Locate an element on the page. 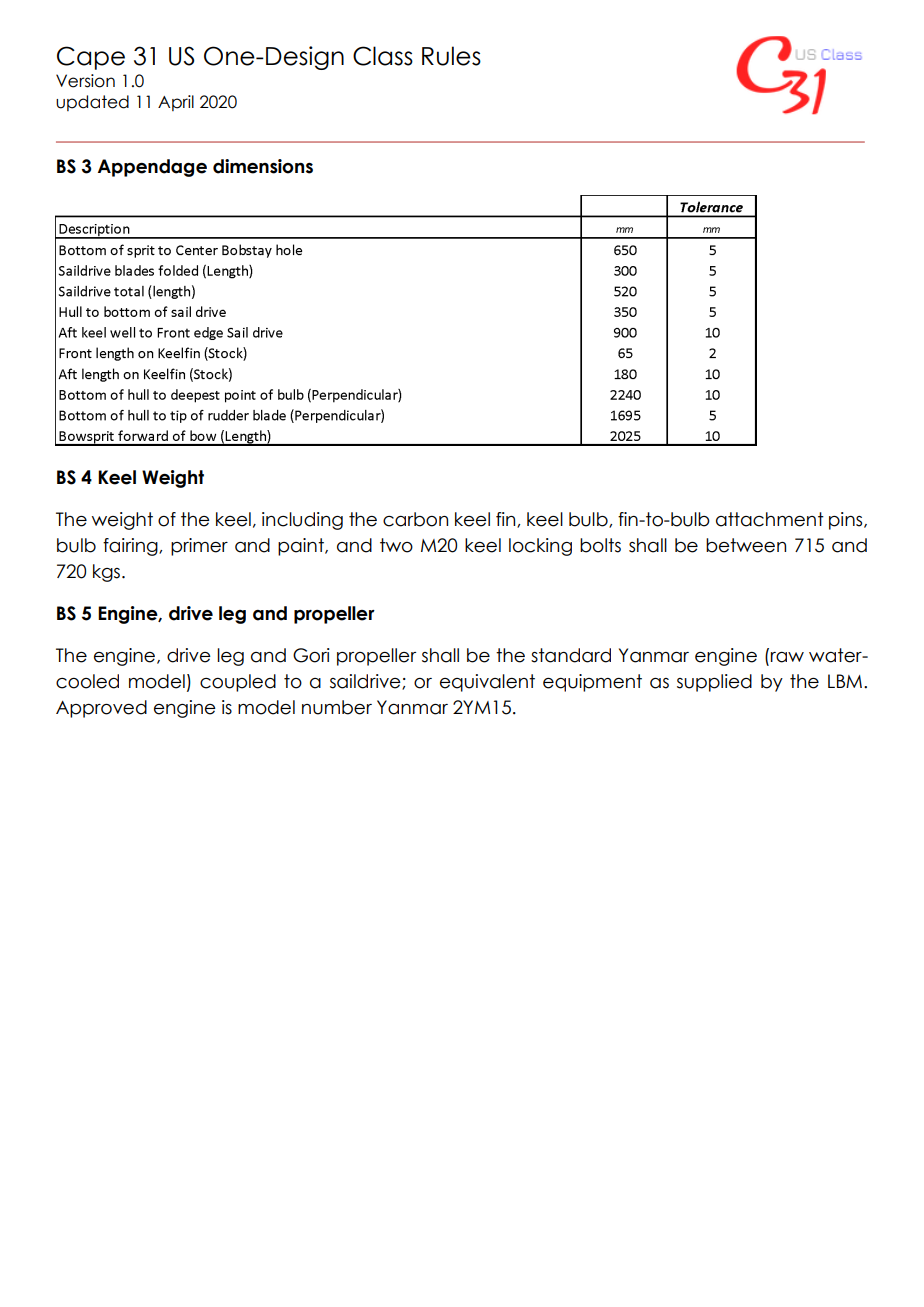  April is located at coordinates (176, 103).
